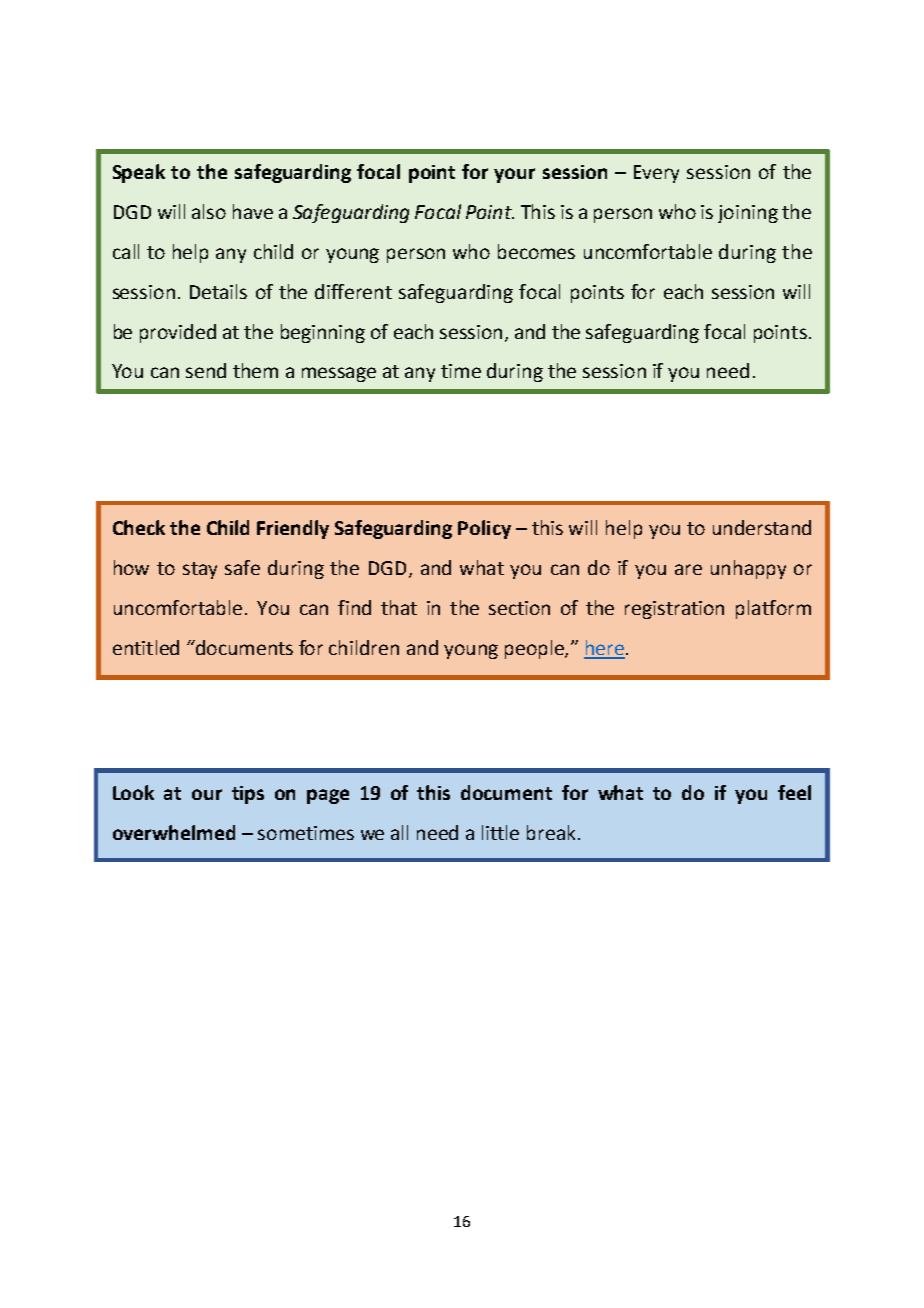 This document has height=1308, width=924. What do you see at coordinates (536, 251) in the document?
I see `becomes` at bounding box center [536, 251].
